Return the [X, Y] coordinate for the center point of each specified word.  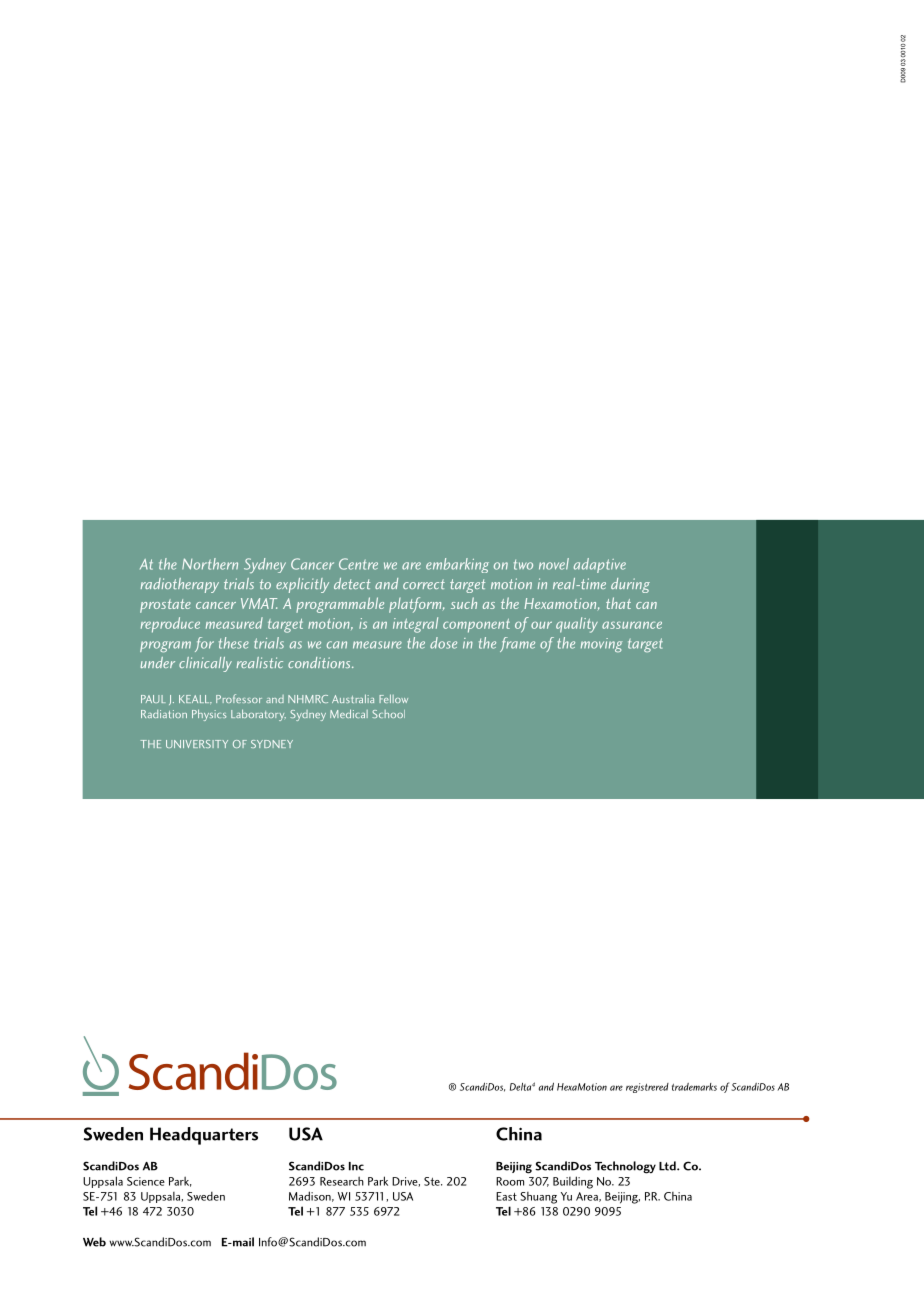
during [630, 585]
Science [146, 1181]
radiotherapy [180, 585]
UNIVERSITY [197, 744]
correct [424, 584]
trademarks [694, 1087]
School [388, 714]
